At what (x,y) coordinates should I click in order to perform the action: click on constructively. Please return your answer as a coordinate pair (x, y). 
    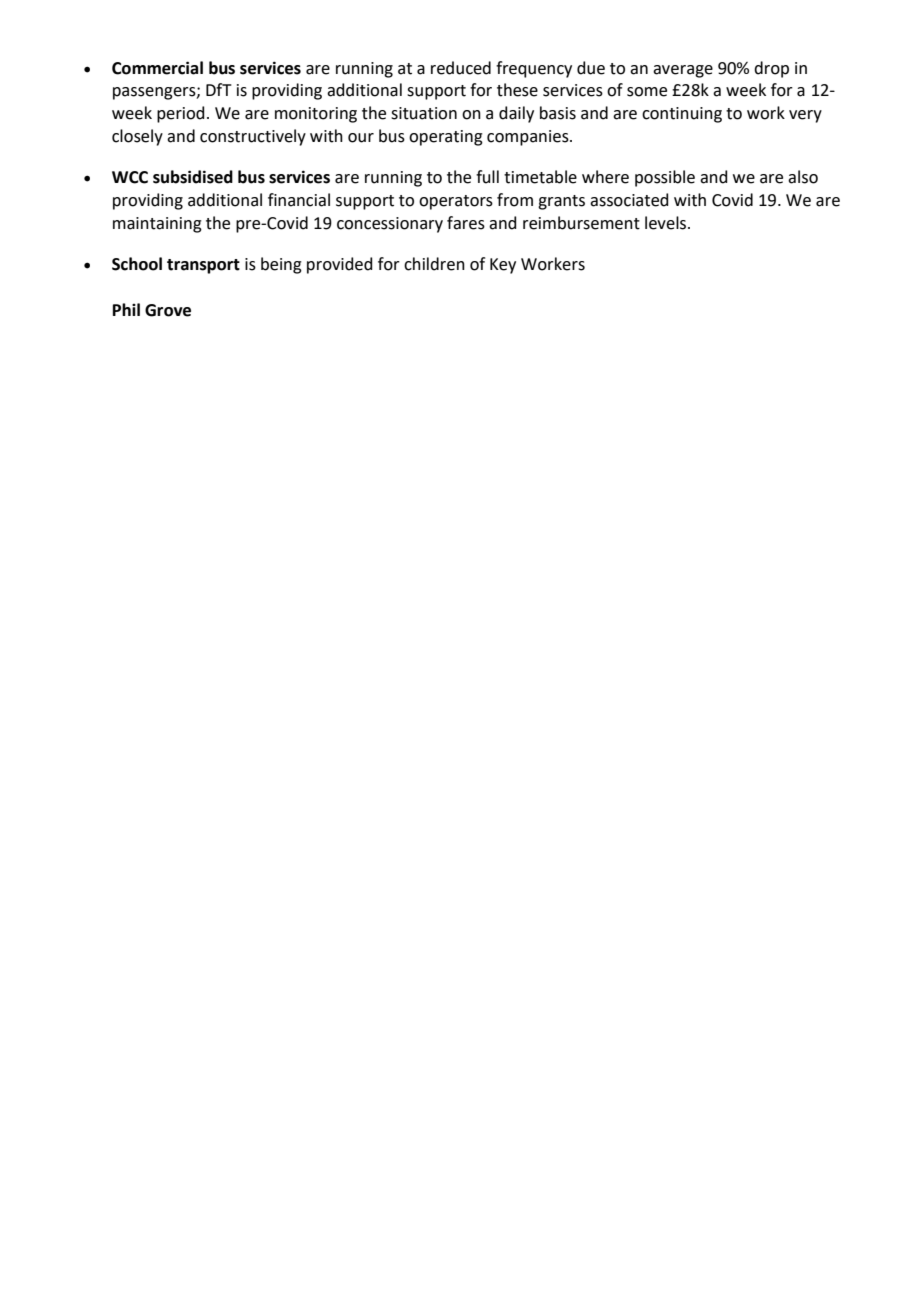
    Looking at the image, I should click on (253, 137).
